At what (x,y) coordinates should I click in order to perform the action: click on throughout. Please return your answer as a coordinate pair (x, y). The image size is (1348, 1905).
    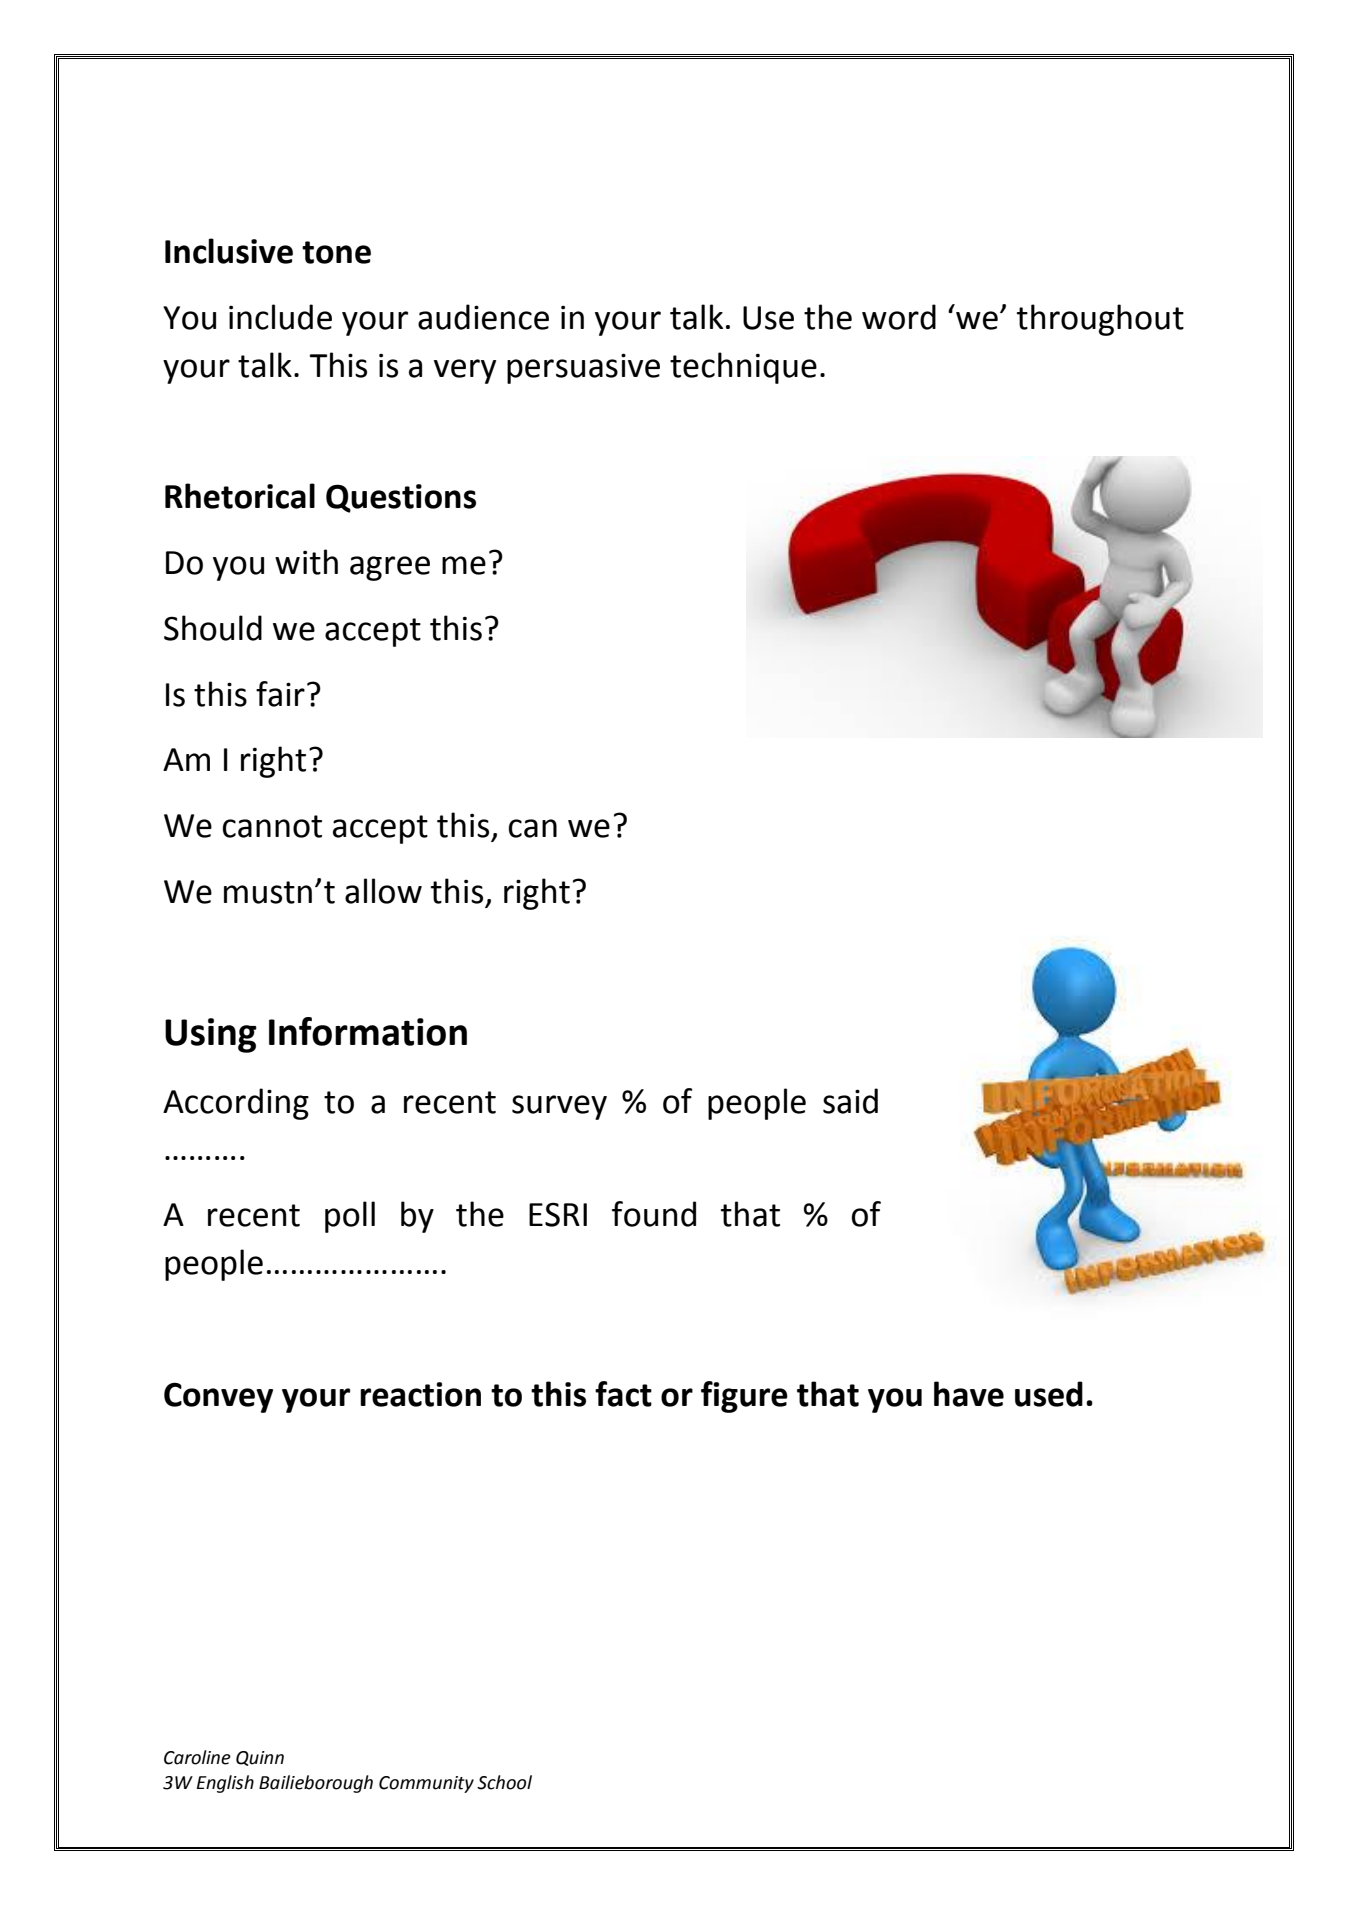
    Looking at the image, I should click on (1100, 320).
